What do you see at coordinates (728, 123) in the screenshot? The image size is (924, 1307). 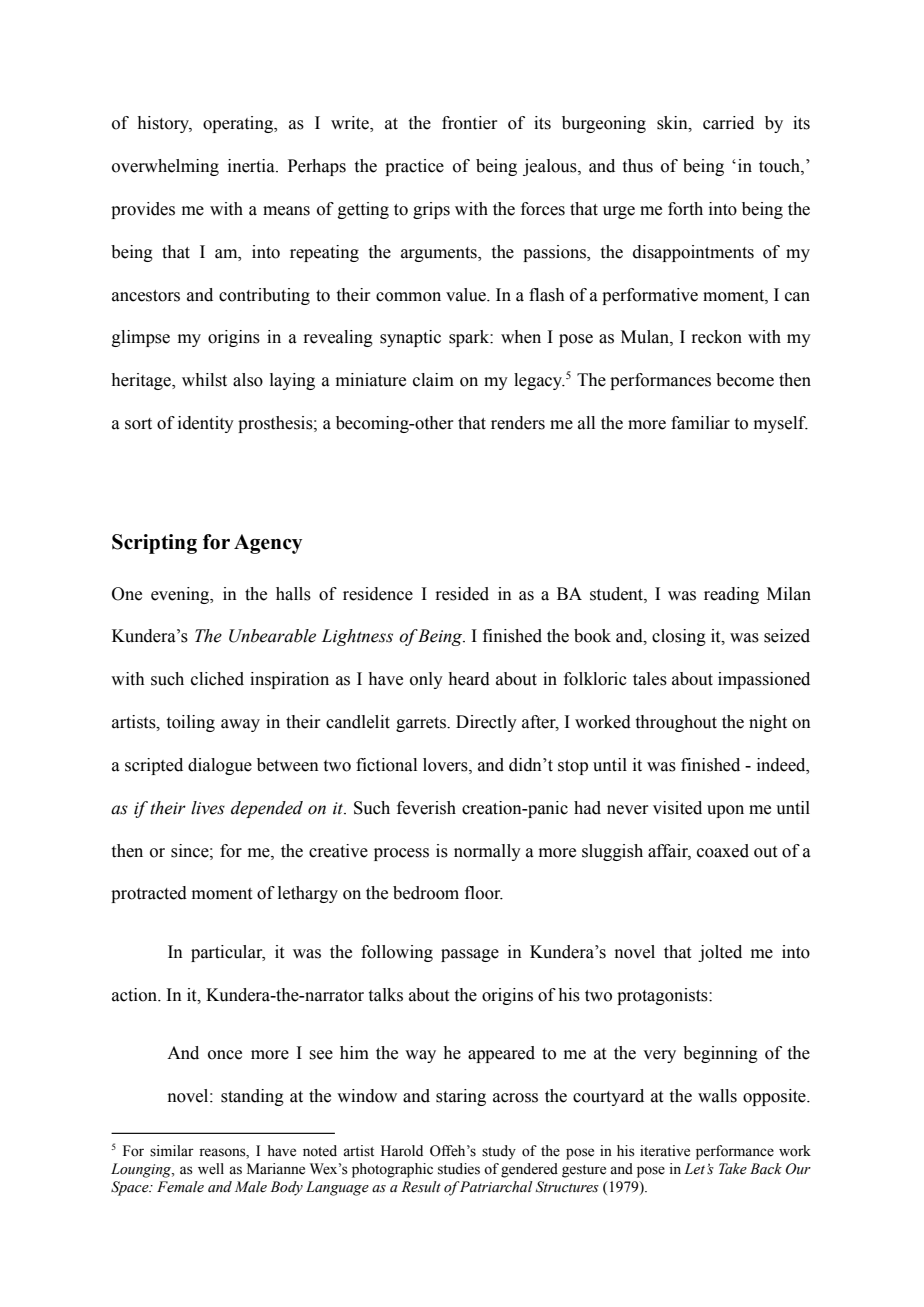 I see `carried` at bounding box center [728, 123].
